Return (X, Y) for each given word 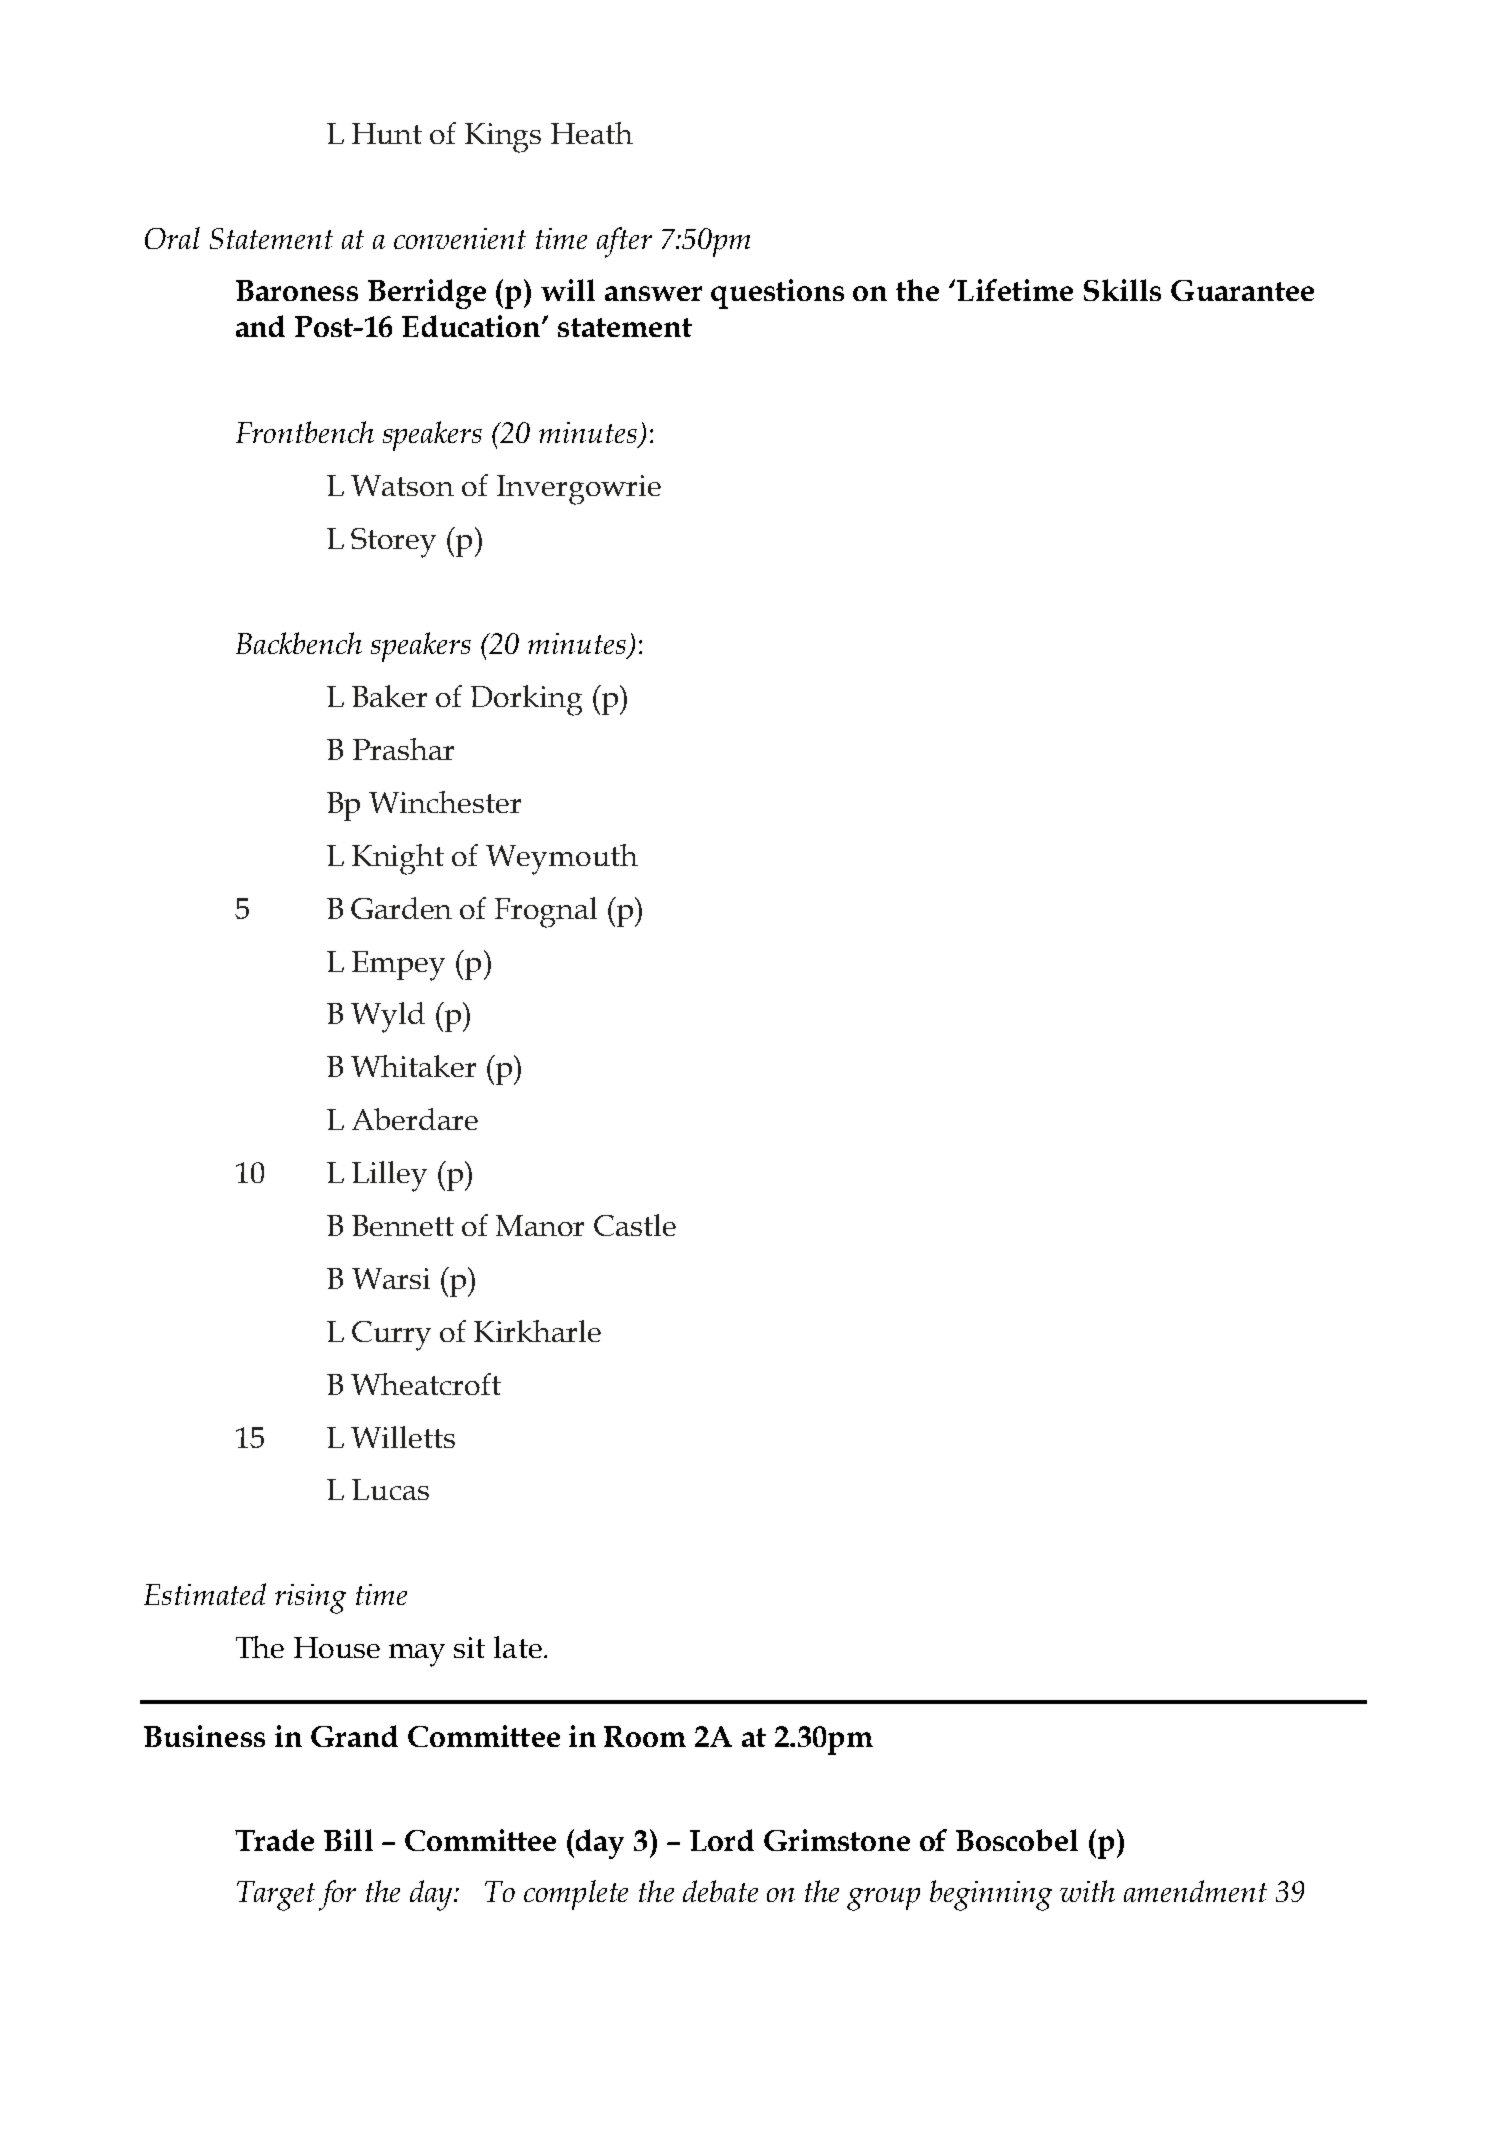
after (624, 242)
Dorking (526, 700)
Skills (1122, 290)
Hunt (387, 133)
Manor (540, 1225)
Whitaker (413, 1066)
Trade (274, 1840)
